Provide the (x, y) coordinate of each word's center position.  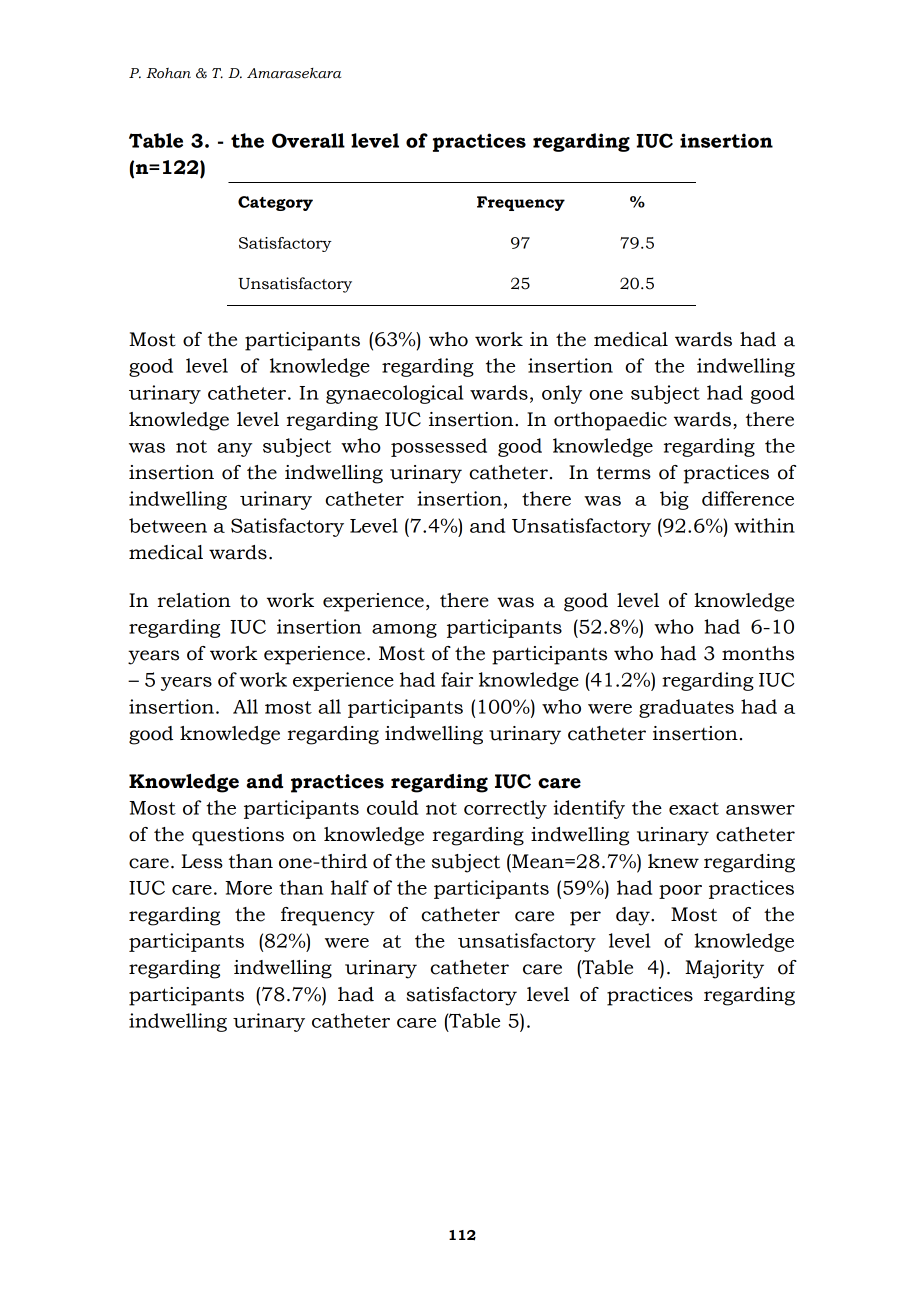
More (248, 888)
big (674, 500)
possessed (439, 447)
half (350, 887)
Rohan (168, 73)
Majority (724, 969)
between (168, 525)
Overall (308, 140)
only (562, 394)
